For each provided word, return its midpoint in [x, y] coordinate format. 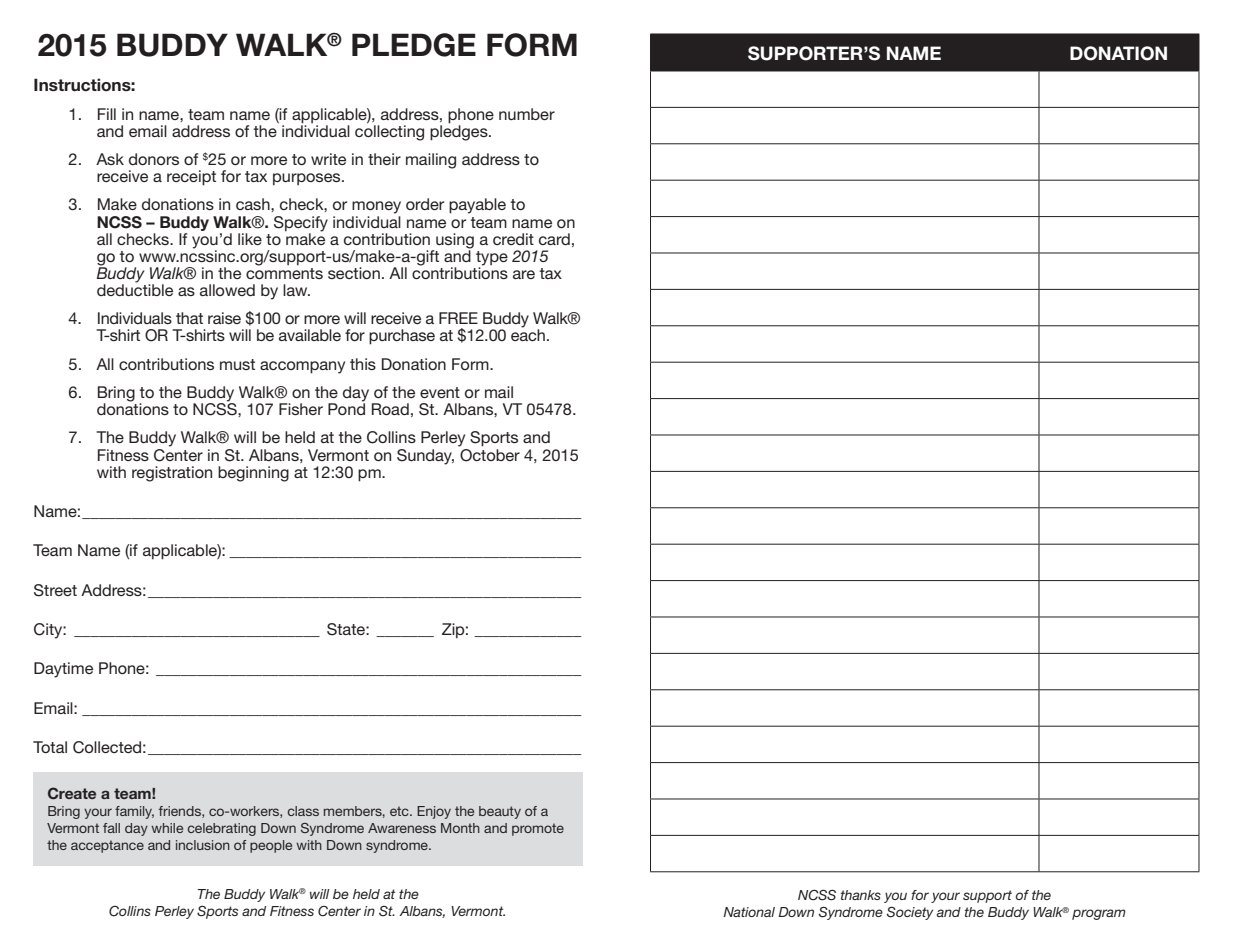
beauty [500, 812]
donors [154, 159]
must [237, 364]
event [440, 392]
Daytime [63, 670]
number [527, 114]
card [554, 239]
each [528, 334]
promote [538, 829]
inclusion [203, 845]
